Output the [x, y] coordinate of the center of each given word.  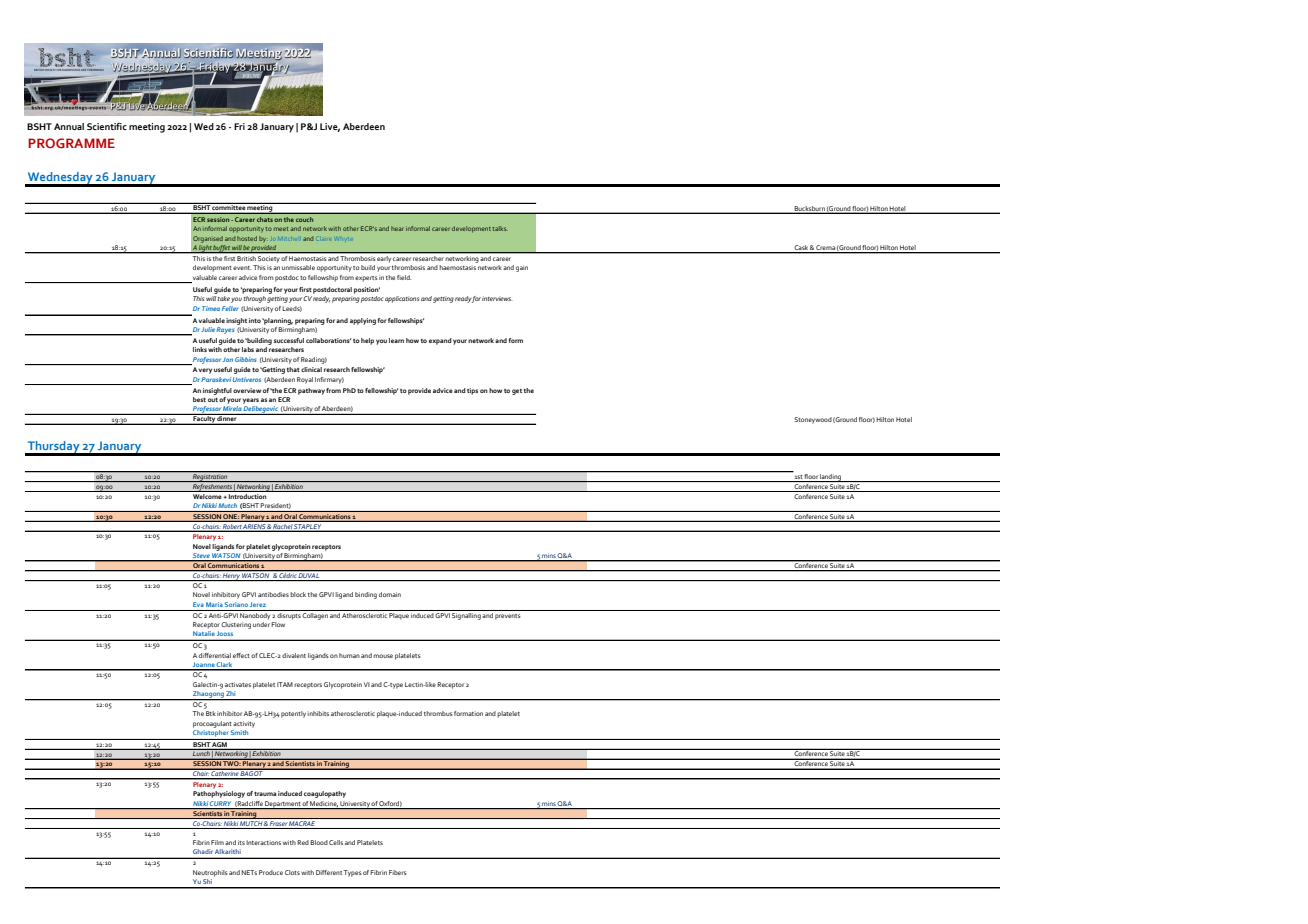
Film [217, 842]
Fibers [398, 872]
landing [831, 478]
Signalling [466, 615]
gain [522, 268]
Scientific [107, 126]
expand [440, 341]
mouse [383, 656]
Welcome [207, 495]
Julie [208, 329]
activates [238, 684]
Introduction [248, 495]
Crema [825, 247]
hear [397, 228]
